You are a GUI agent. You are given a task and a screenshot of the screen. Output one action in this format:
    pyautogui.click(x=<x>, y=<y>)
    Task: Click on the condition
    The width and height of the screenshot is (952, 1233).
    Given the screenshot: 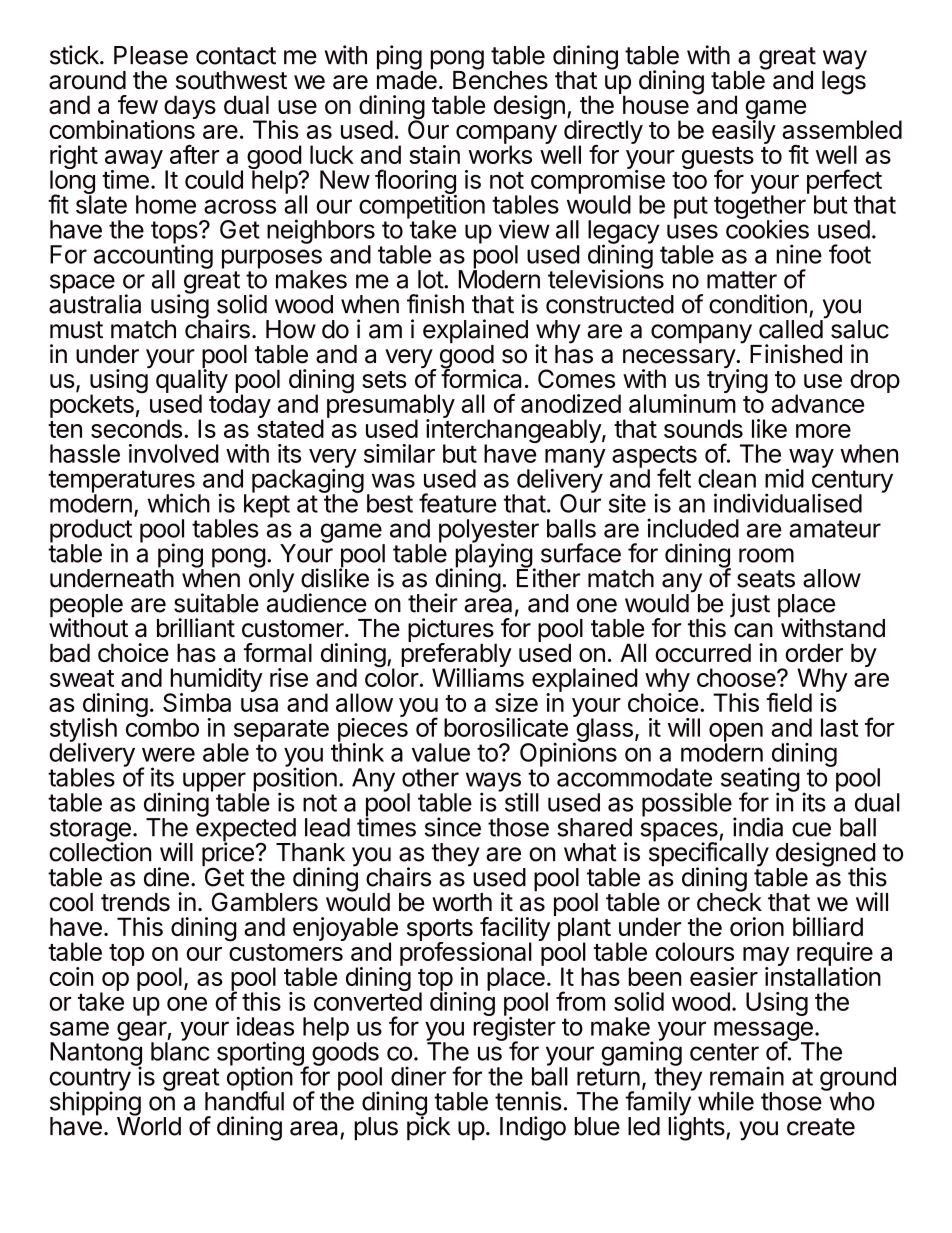 What is the action you would take?
    pyautogui.click(x=758, y=304)
